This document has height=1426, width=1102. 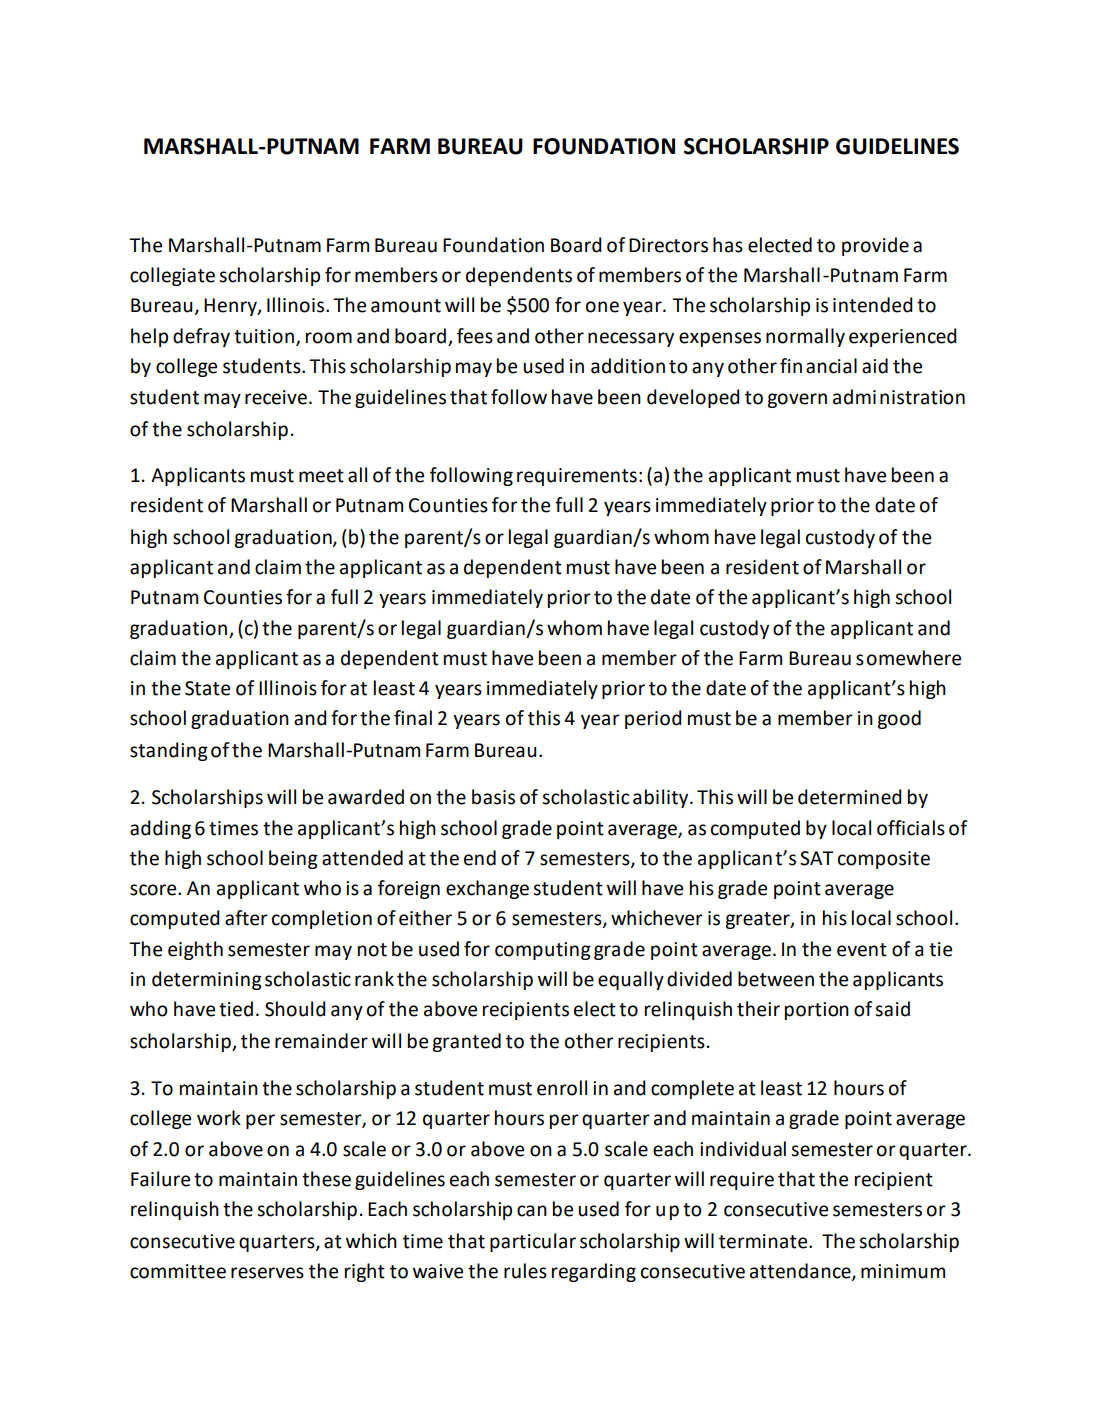 What do you see at coordinates (267, 1273) in the document?
I see `reserves` at bounding box center [267, 1273].
